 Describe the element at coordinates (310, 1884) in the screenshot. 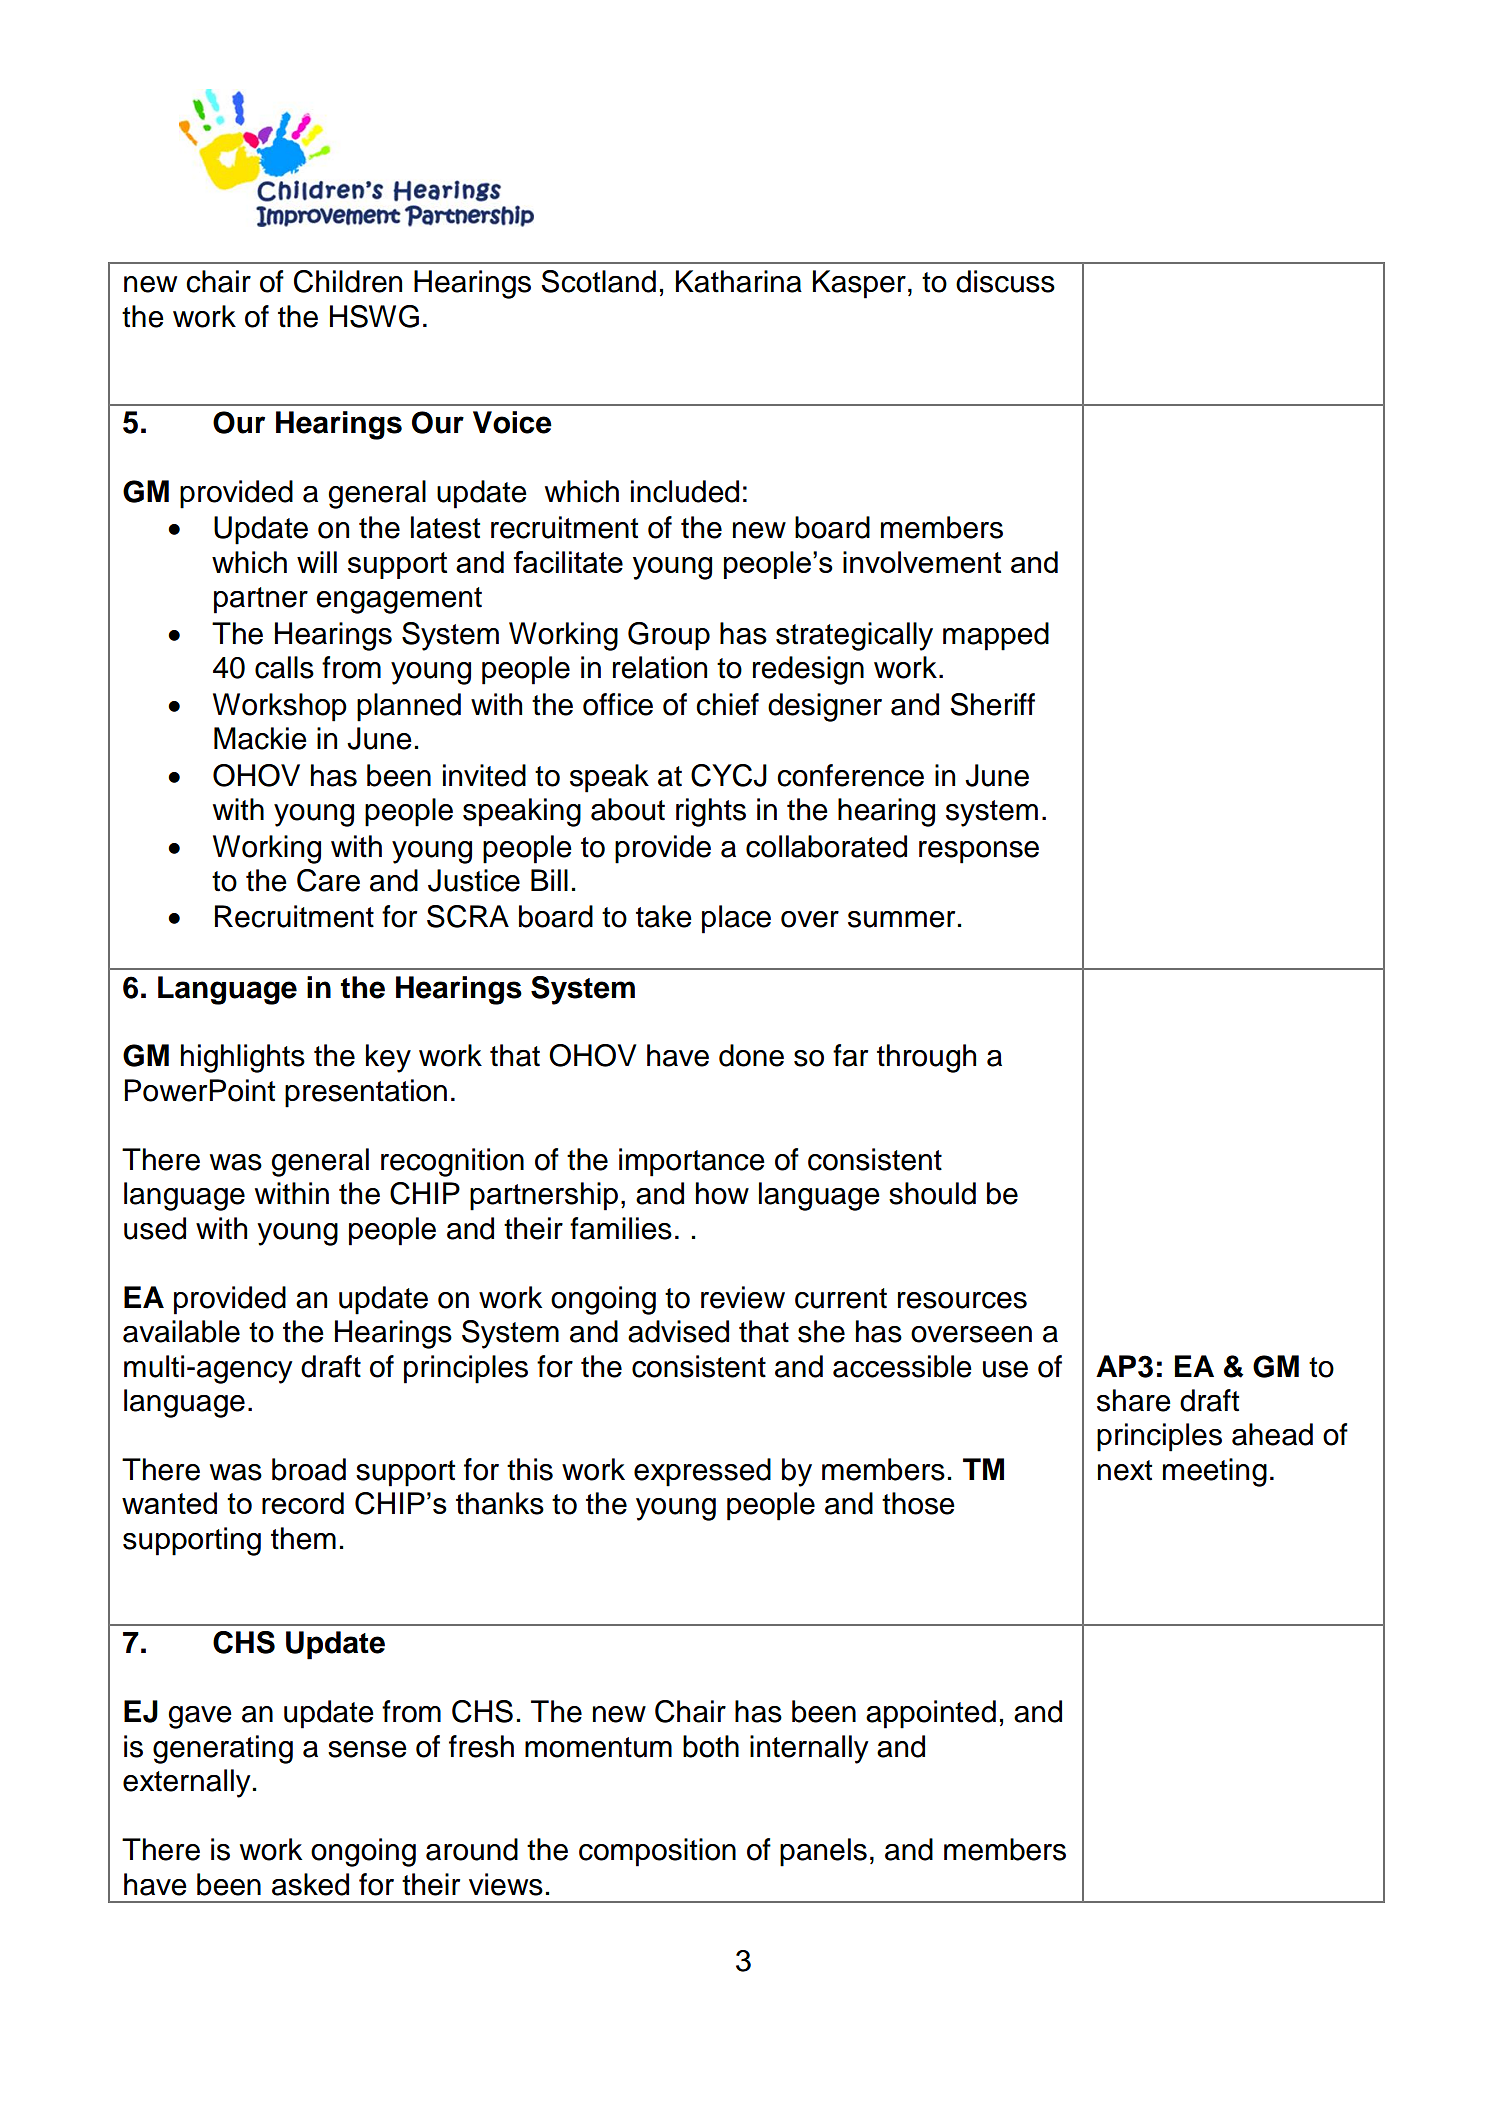

I see `asked` at that location.
